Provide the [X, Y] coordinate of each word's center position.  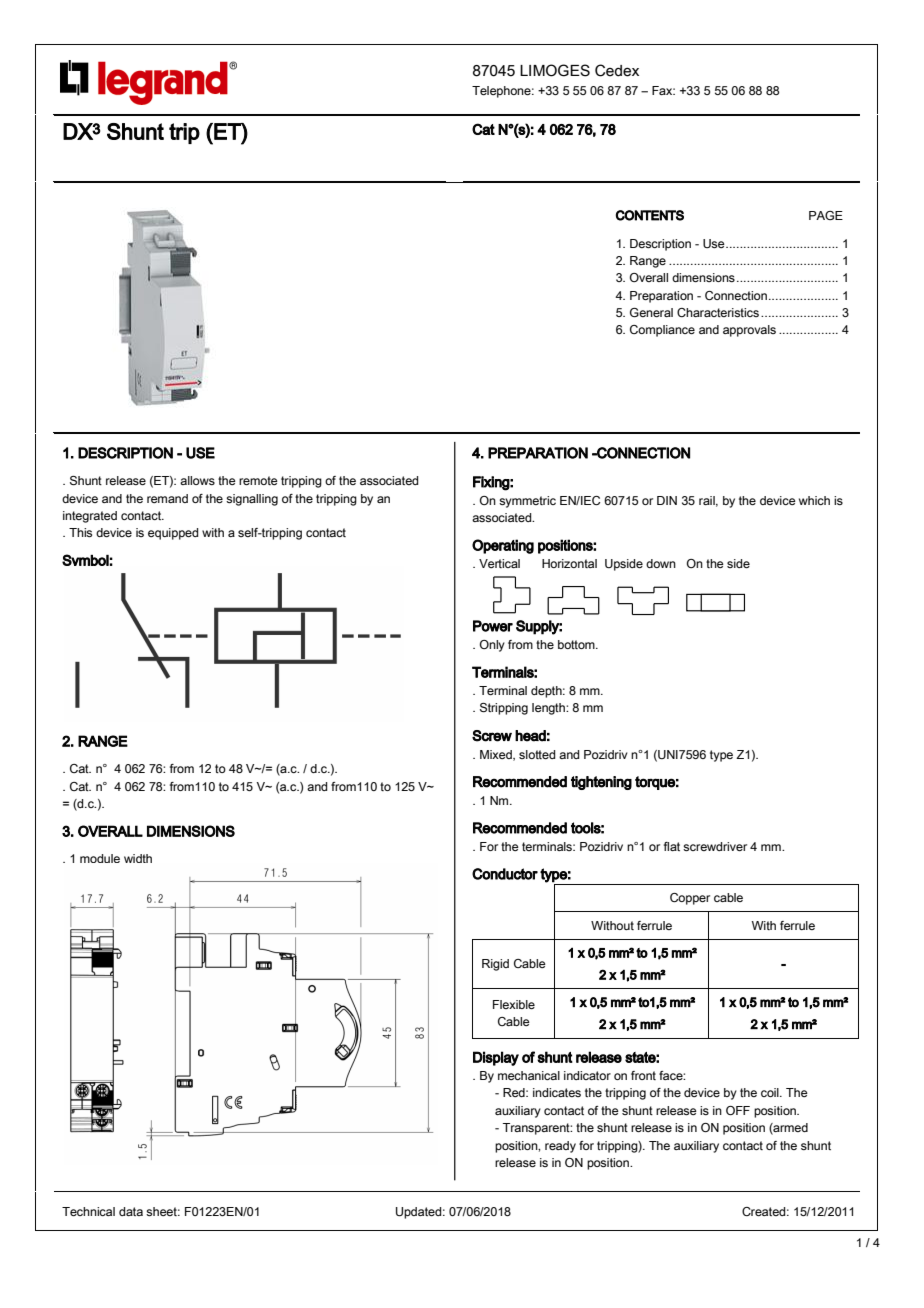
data [131, 1211]
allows [197, 480]
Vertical [499, 563]
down [661, 563]
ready [560, 1147]
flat [672, 846]
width [138, 858]
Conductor [505, 874]
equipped [173, 534]
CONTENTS [650, 215]
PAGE [826, 215]
